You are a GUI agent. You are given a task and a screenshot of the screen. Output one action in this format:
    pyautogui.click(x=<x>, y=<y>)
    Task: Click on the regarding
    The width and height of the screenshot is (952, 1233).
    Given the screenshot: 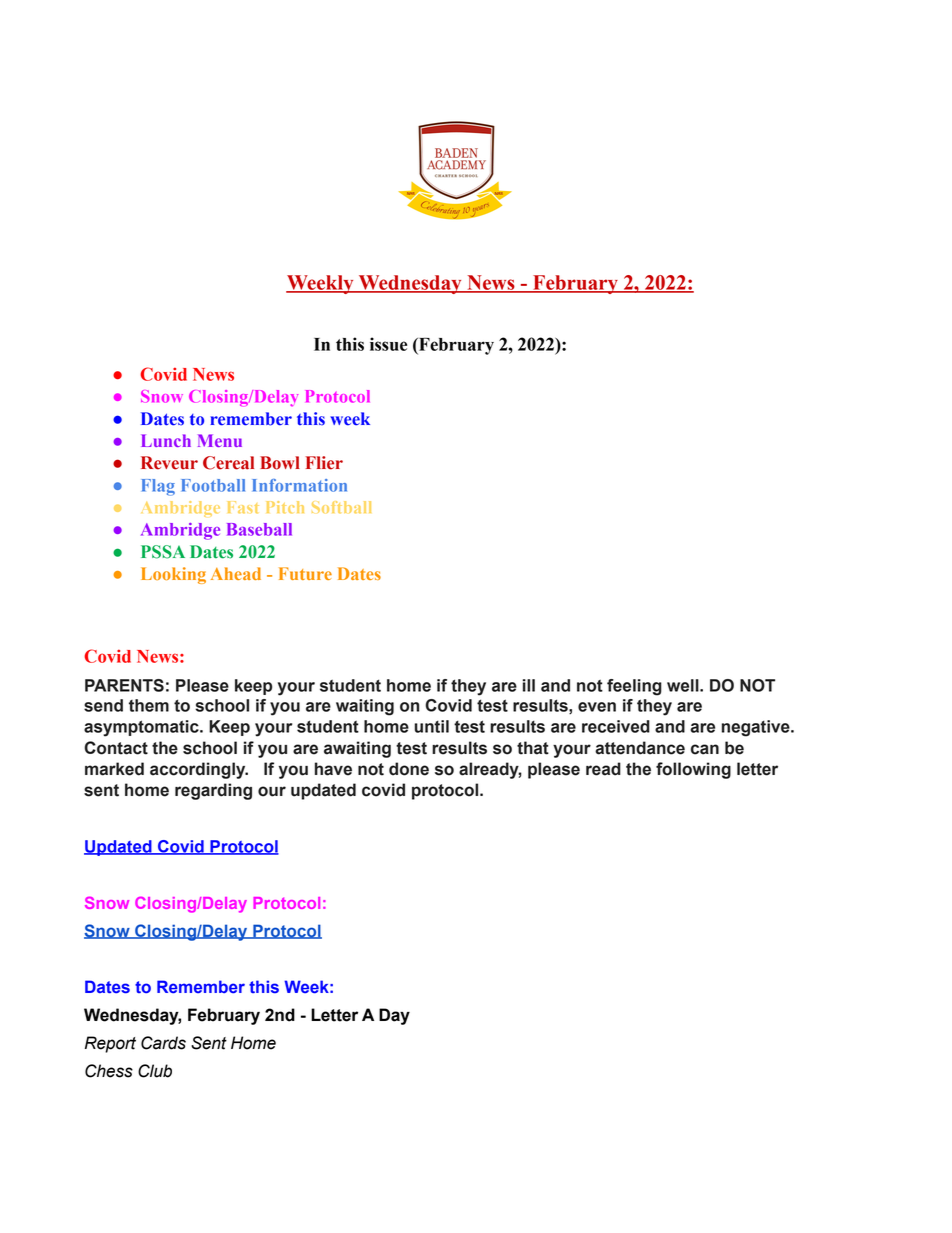 What is the action you would take?
    pyautogui.click(x=213, y=791)
